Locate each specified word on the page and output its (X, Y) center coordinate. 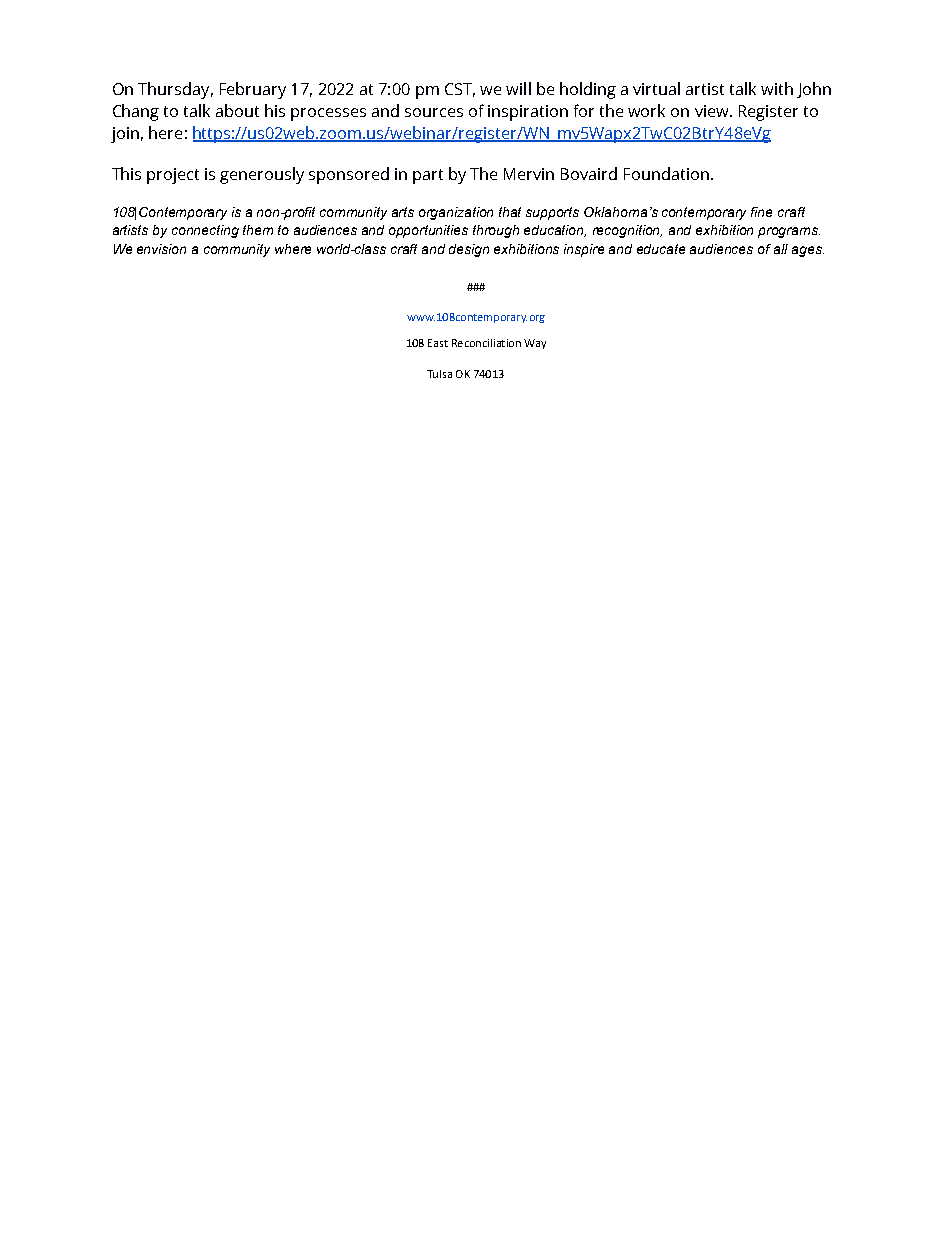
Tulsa (439, 374)
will (518, 88)
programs (789, 232)
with (777, 88)
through (496, 231)
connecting (205, 231)
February (253, 90)
